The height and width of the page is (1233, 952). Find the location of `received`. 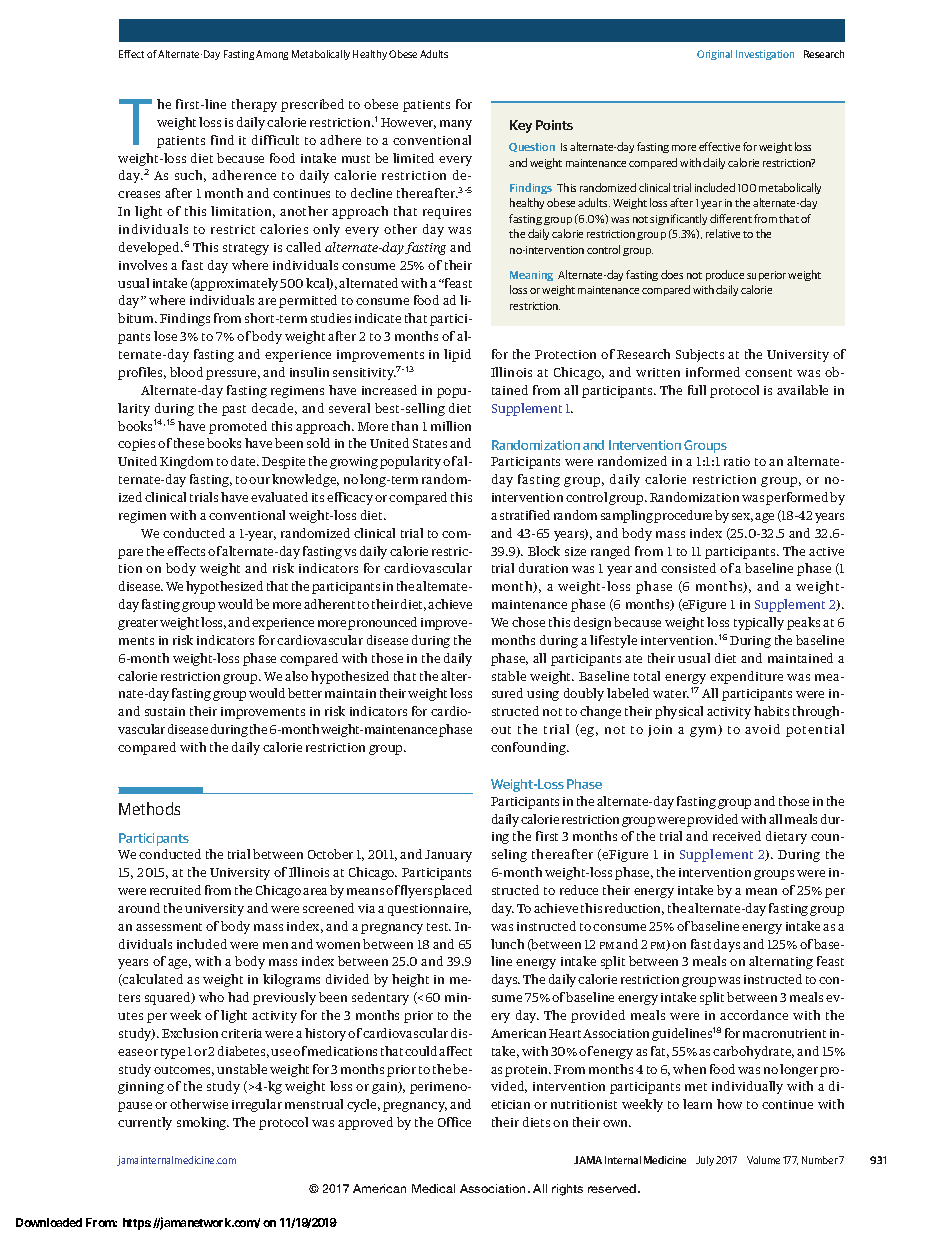

received is located at coordinates (737, 836).
